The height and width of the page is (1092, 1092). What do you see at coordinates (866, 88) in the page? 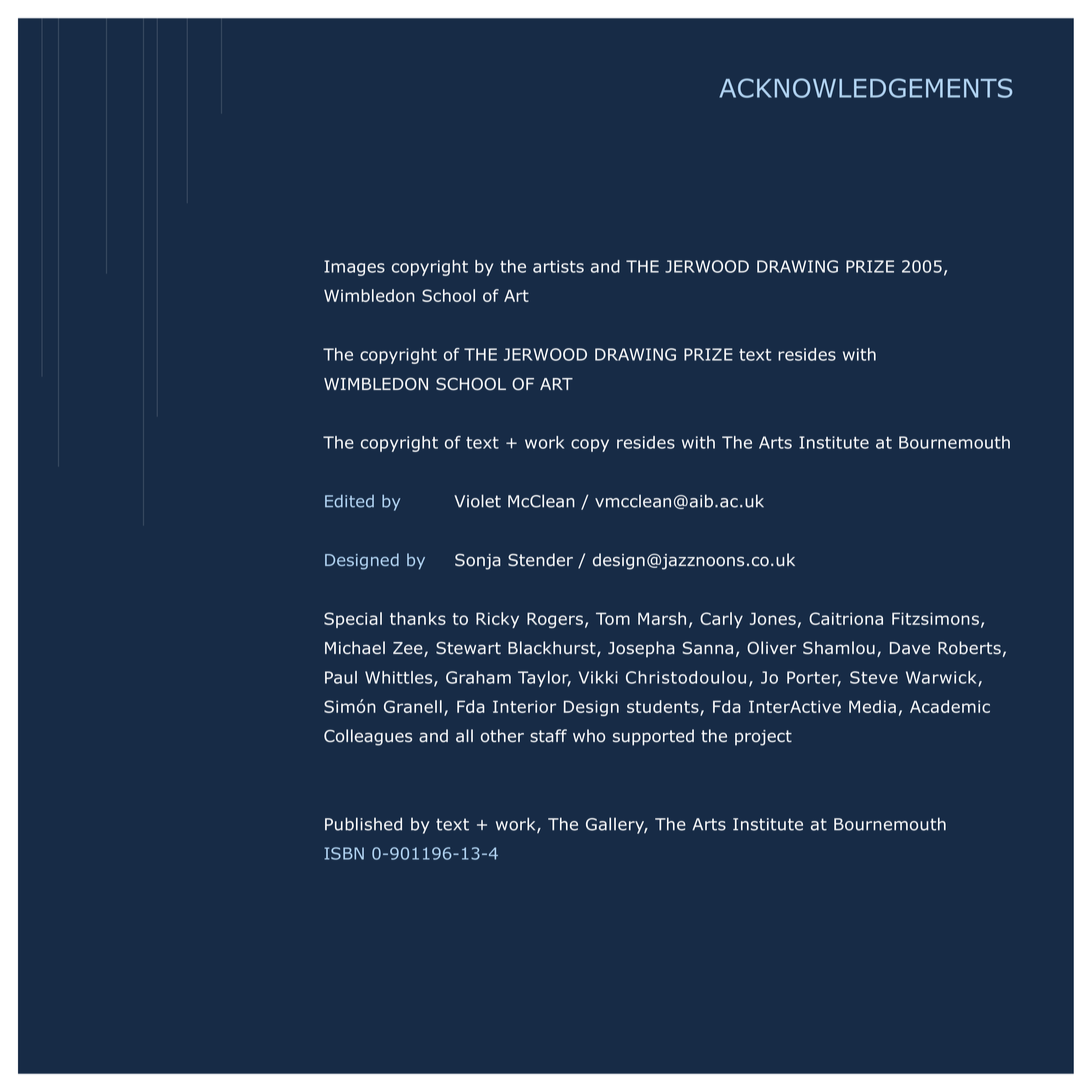
I see `ACKNOWLEDGEMENTS` at bounding box center [866, 88].
